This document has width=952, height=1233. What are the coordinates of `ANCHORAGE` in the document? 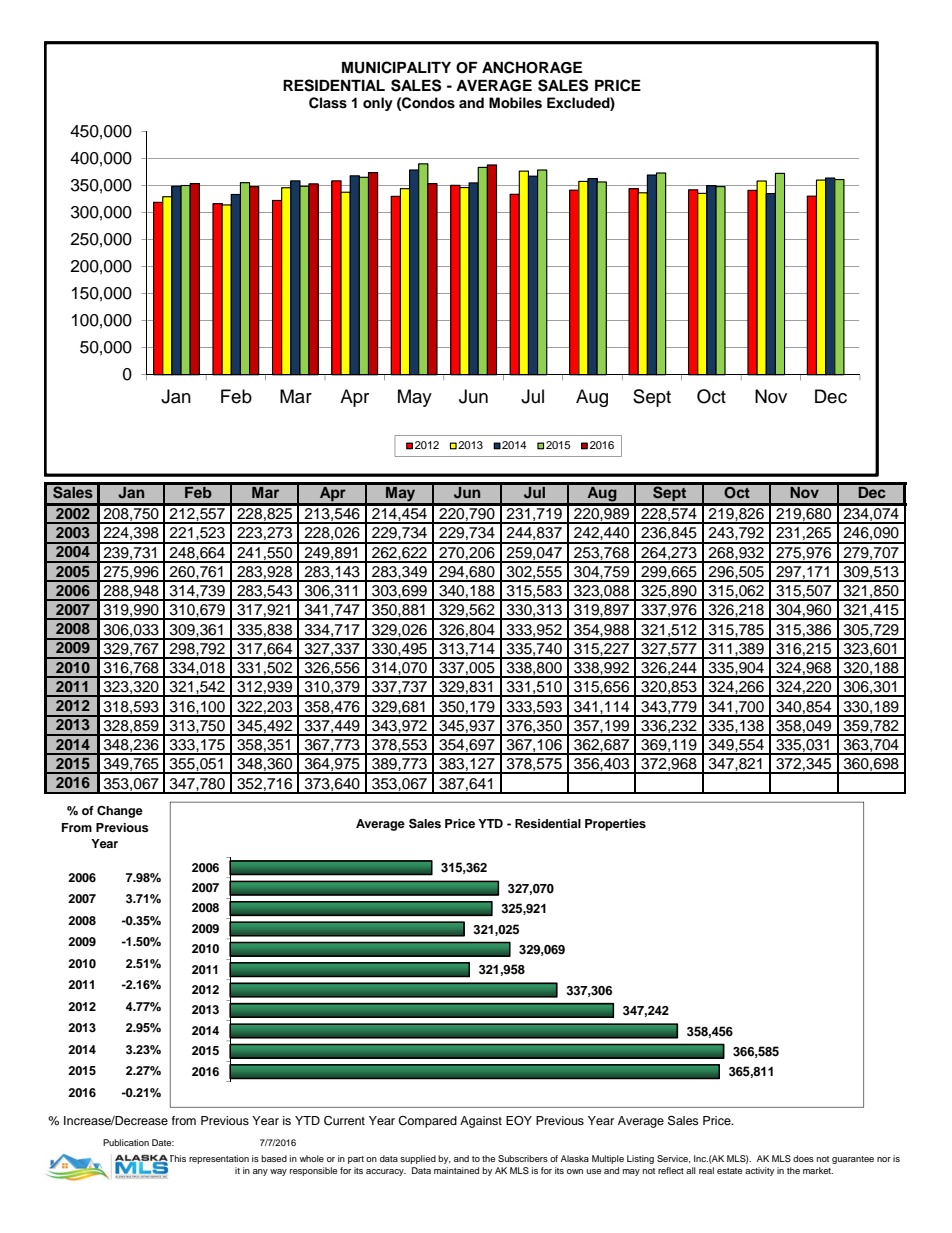 It's located at (532, 67).
